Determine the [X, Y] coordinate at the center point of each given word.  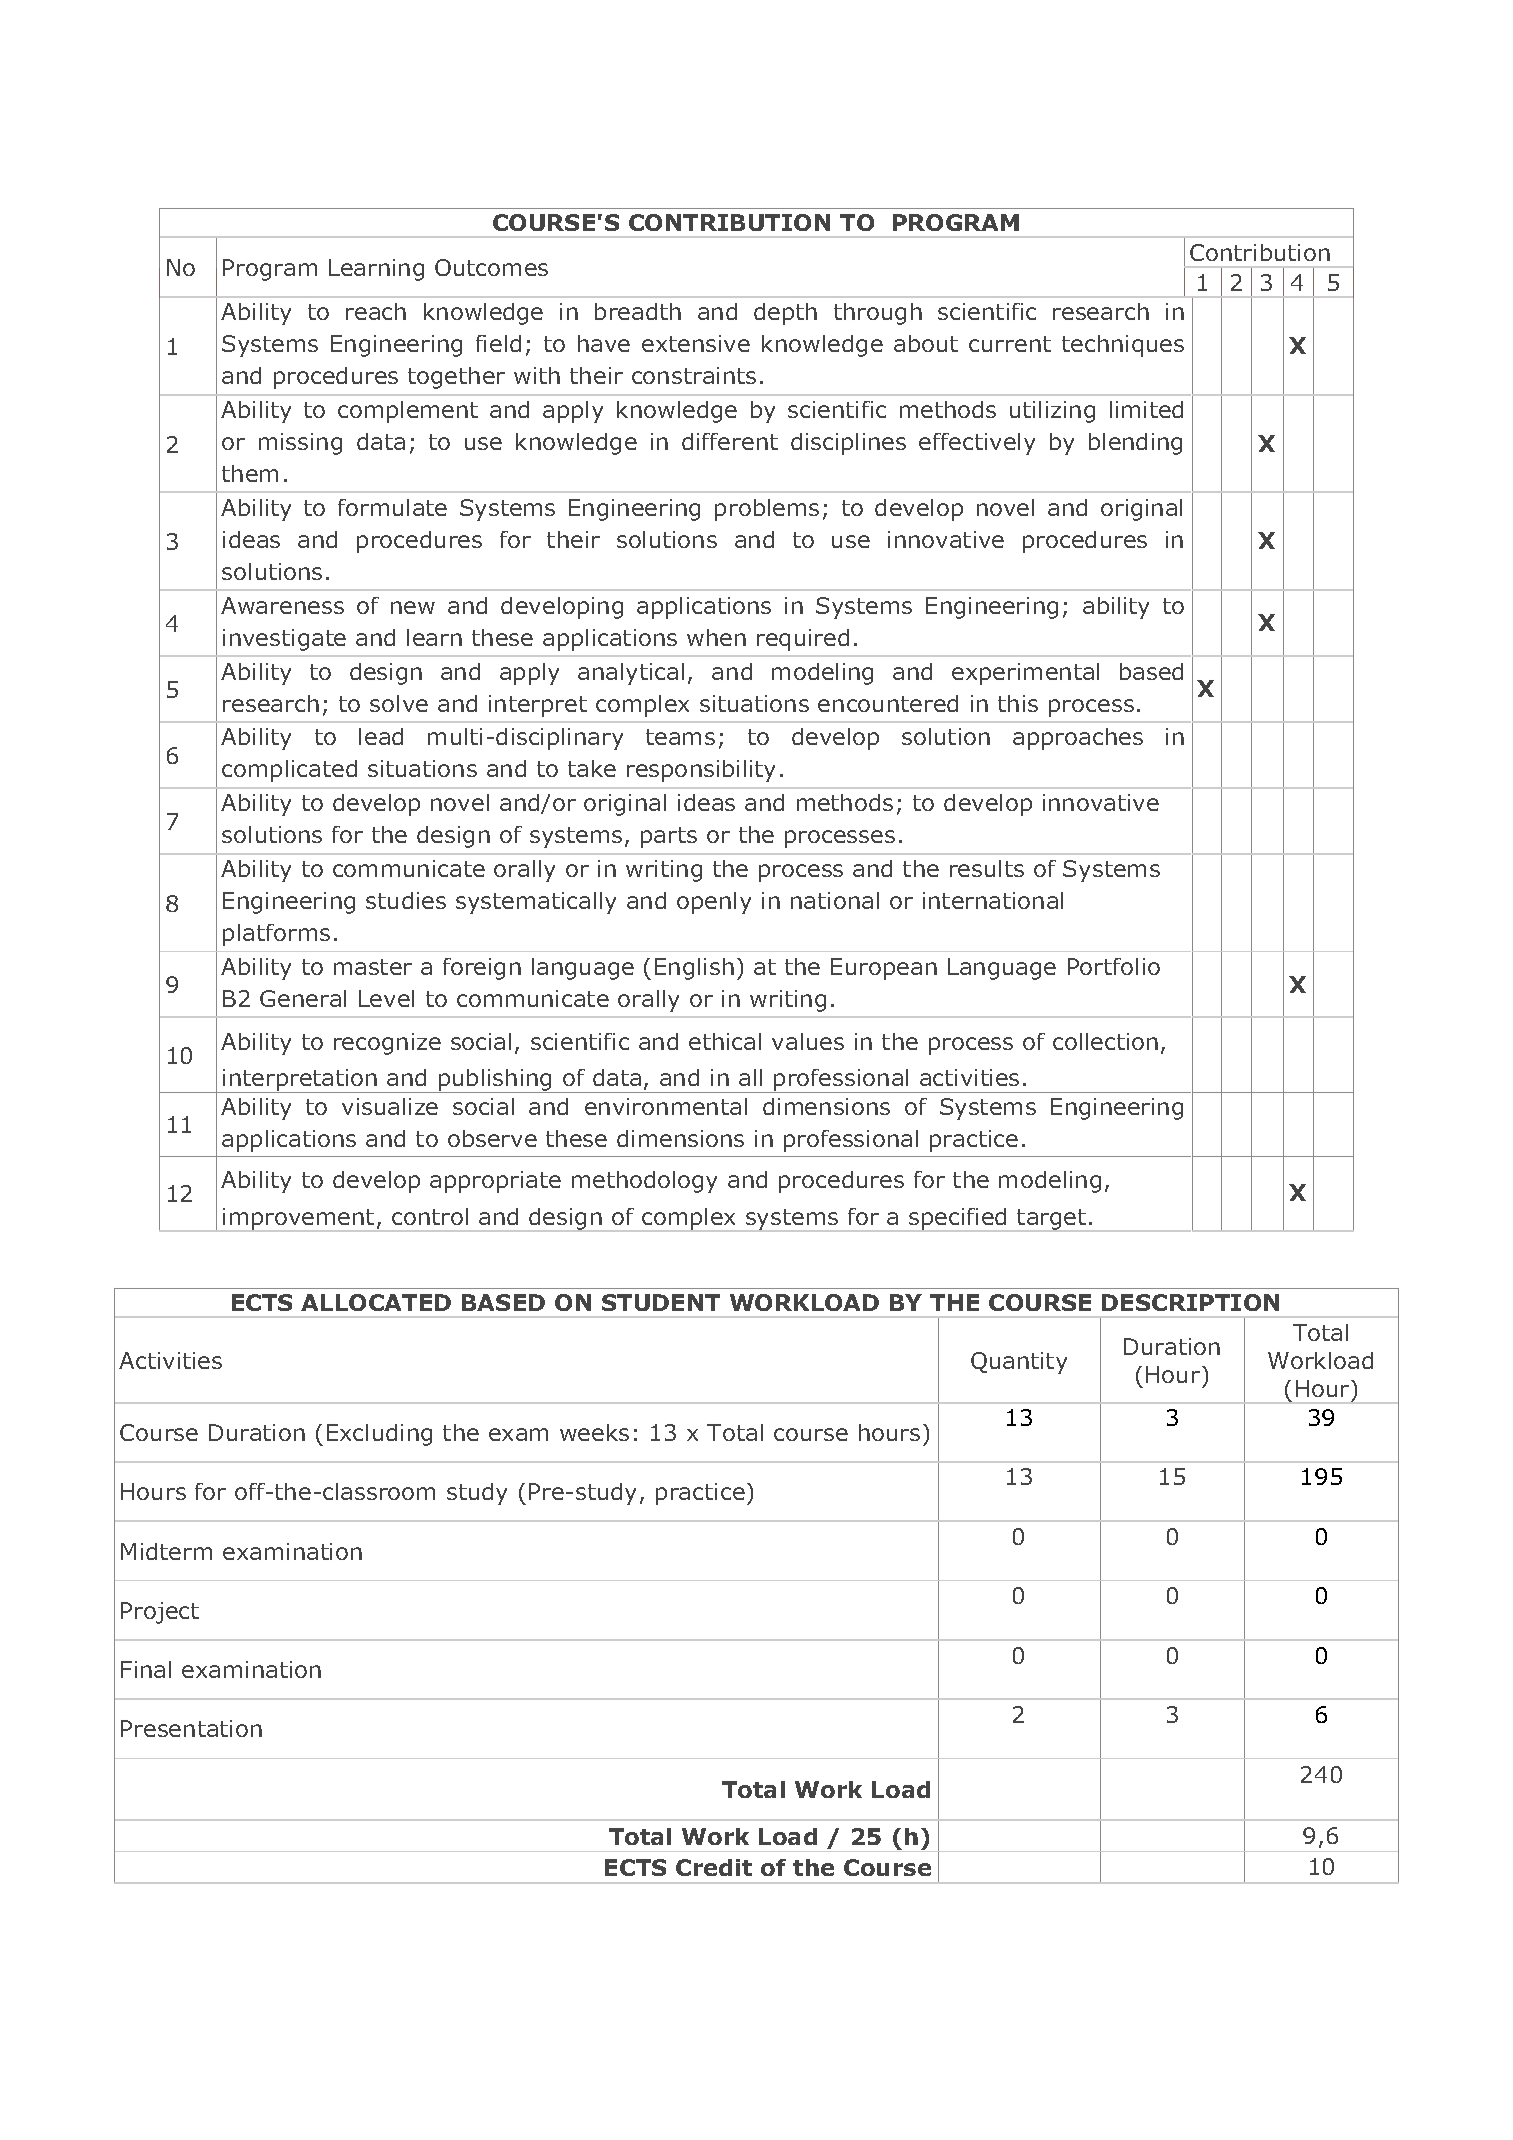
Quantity [1019, 1363]
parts [669, 837]
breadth [638, 311]
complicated [289, 771]
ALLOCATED [376, 1302]
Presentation [191, 1728]
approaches [1078, 739]
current [1010, 344]
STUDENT [661, 1302]
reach [376, 311]
